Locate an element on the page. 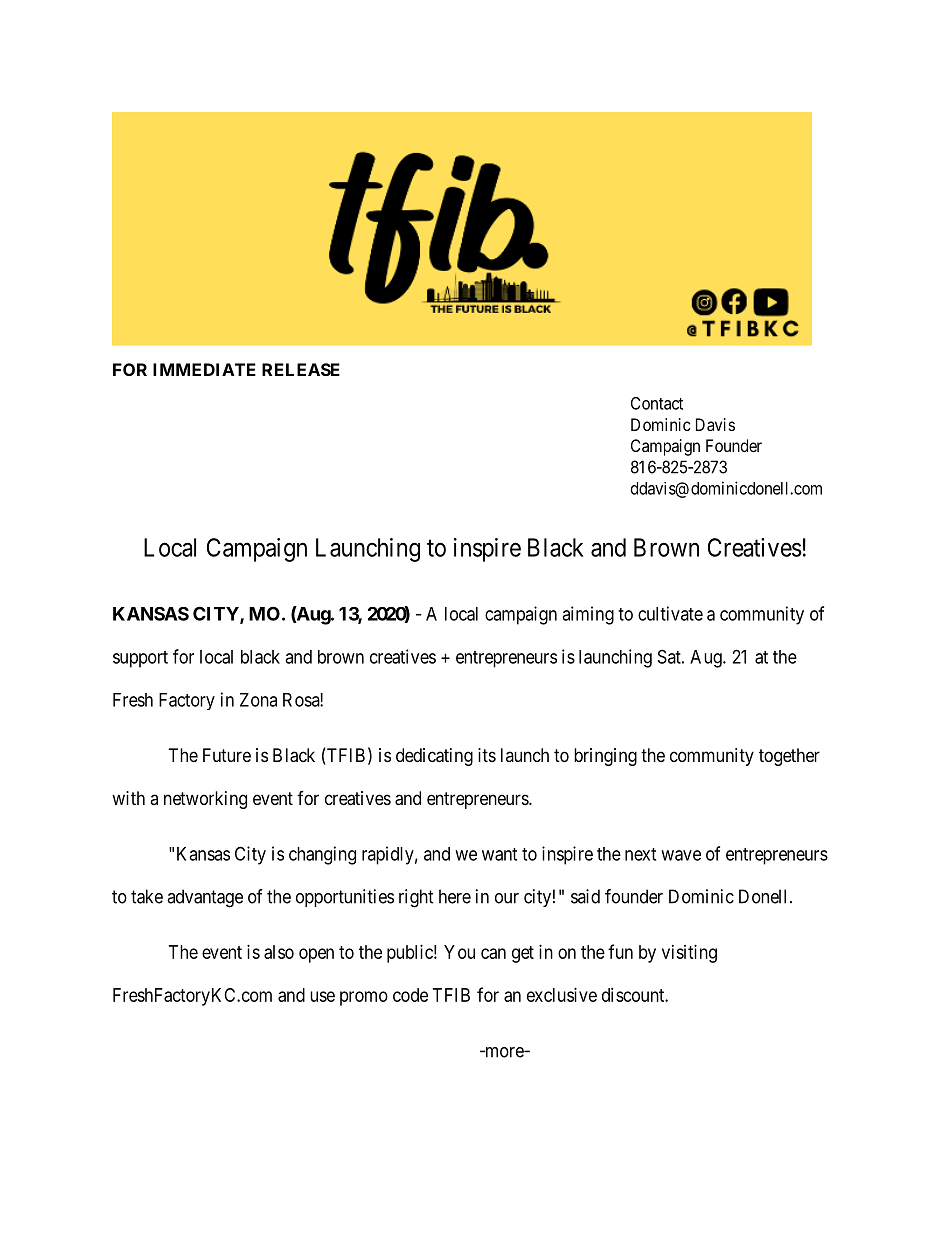 The width and height of the document is (952, 1233). dedicating is located at coordinates (434, 757).
